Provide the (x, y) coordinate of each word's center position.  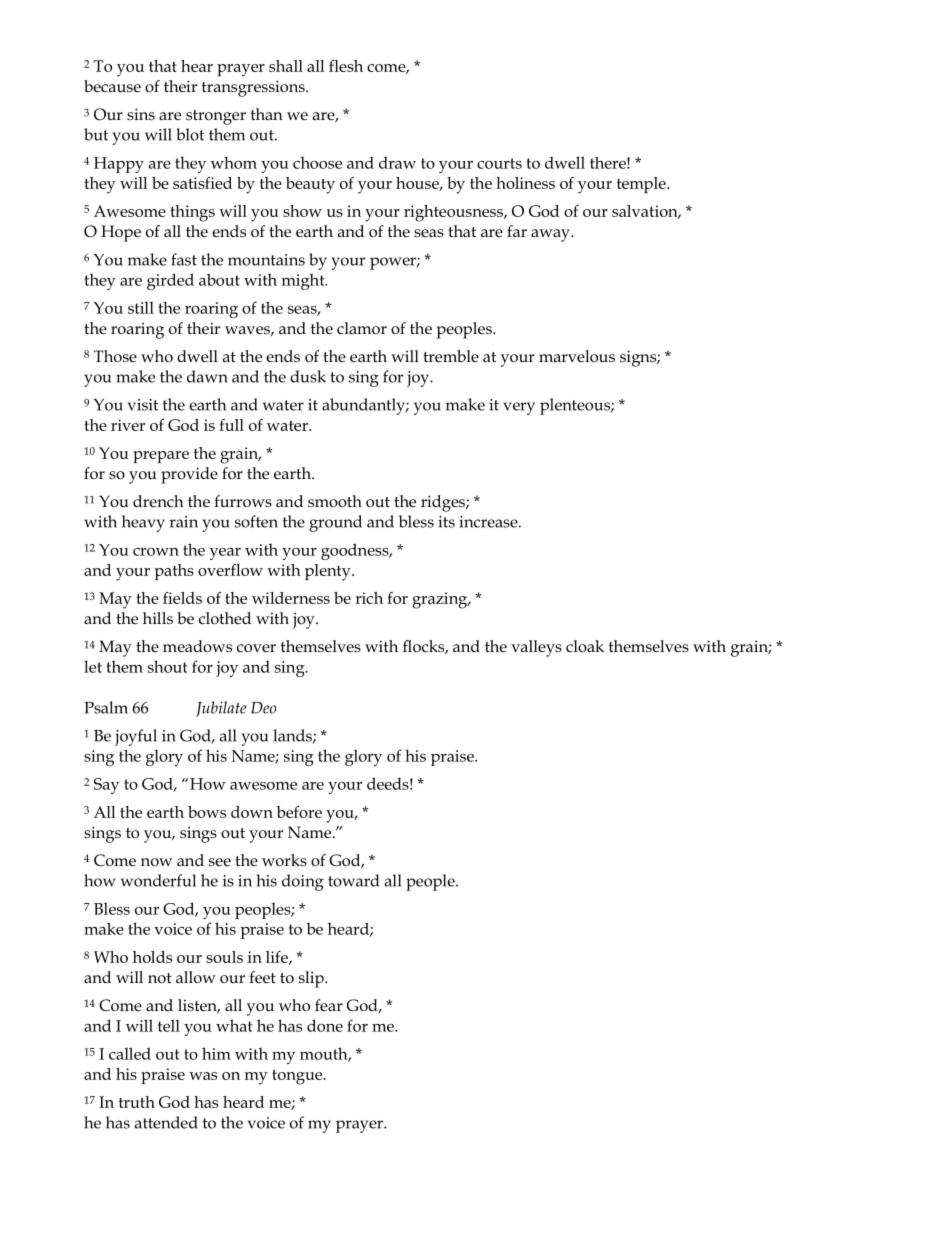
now (156, 862)
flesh (346, 66)
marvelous (577, 356)
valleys (536, 648)
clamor (362, 328)
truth (137, 1102)
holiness (525, 183)
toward (353, 880)
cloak (585, 646)
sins (141, 114)
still (141, 308)
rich (369, 598)
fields (182, 598)
